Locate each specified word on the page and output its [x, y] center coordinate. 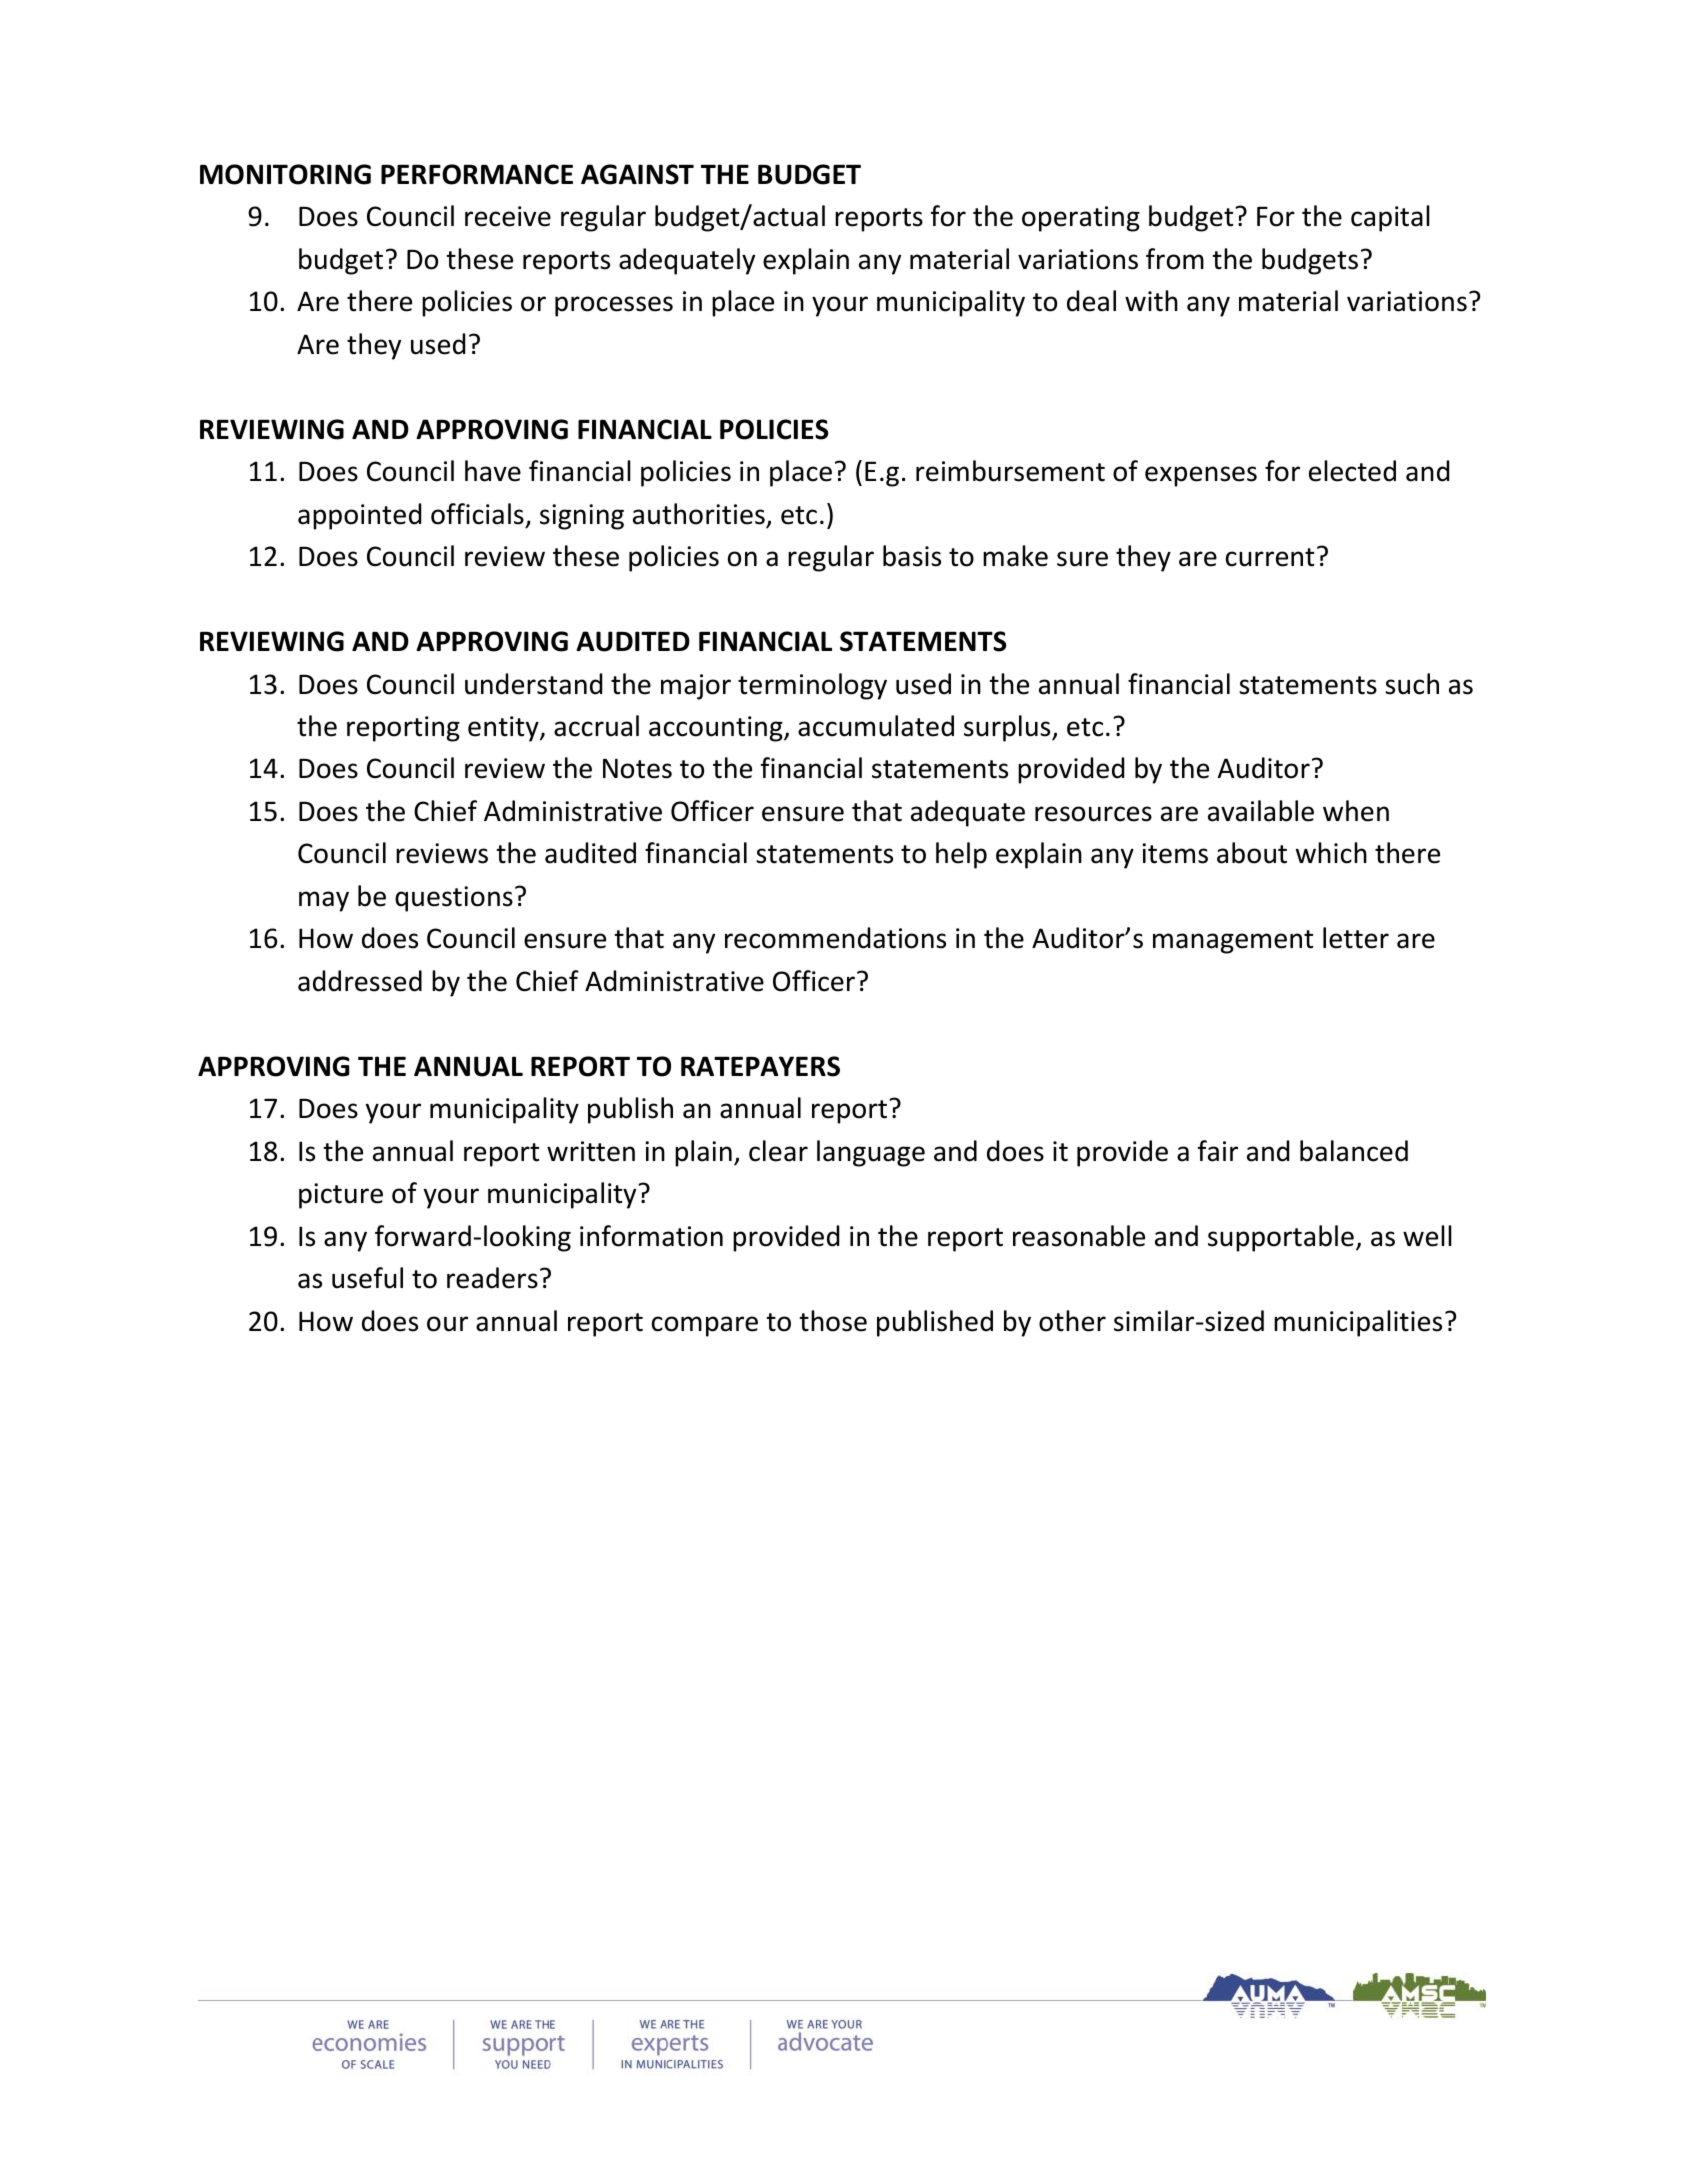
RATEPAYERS [760, 1066]
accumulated [876, 726]
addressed [360, 981]
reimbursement [1010, 471]
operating [1081, 219]
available [1261, 811]
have [493, 471]
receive [508, 216]
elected [1352, 471]
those [833, 1321]
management [1233, 942]
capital [1390, 218]
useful [367, 1278]
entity [504, 729]
